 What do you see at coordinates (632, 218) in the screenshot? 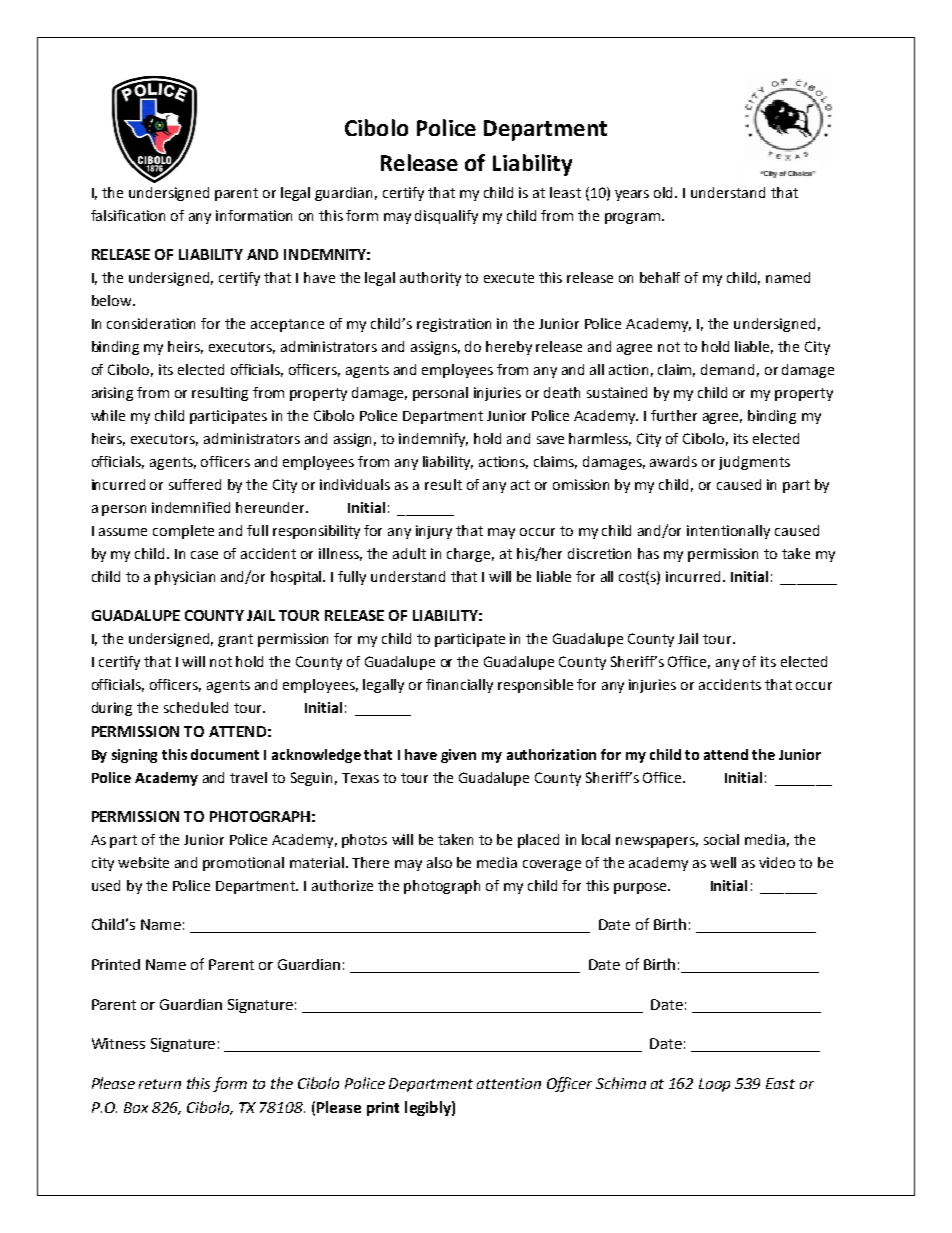
I see `program` at bounding box center [632, 218].
